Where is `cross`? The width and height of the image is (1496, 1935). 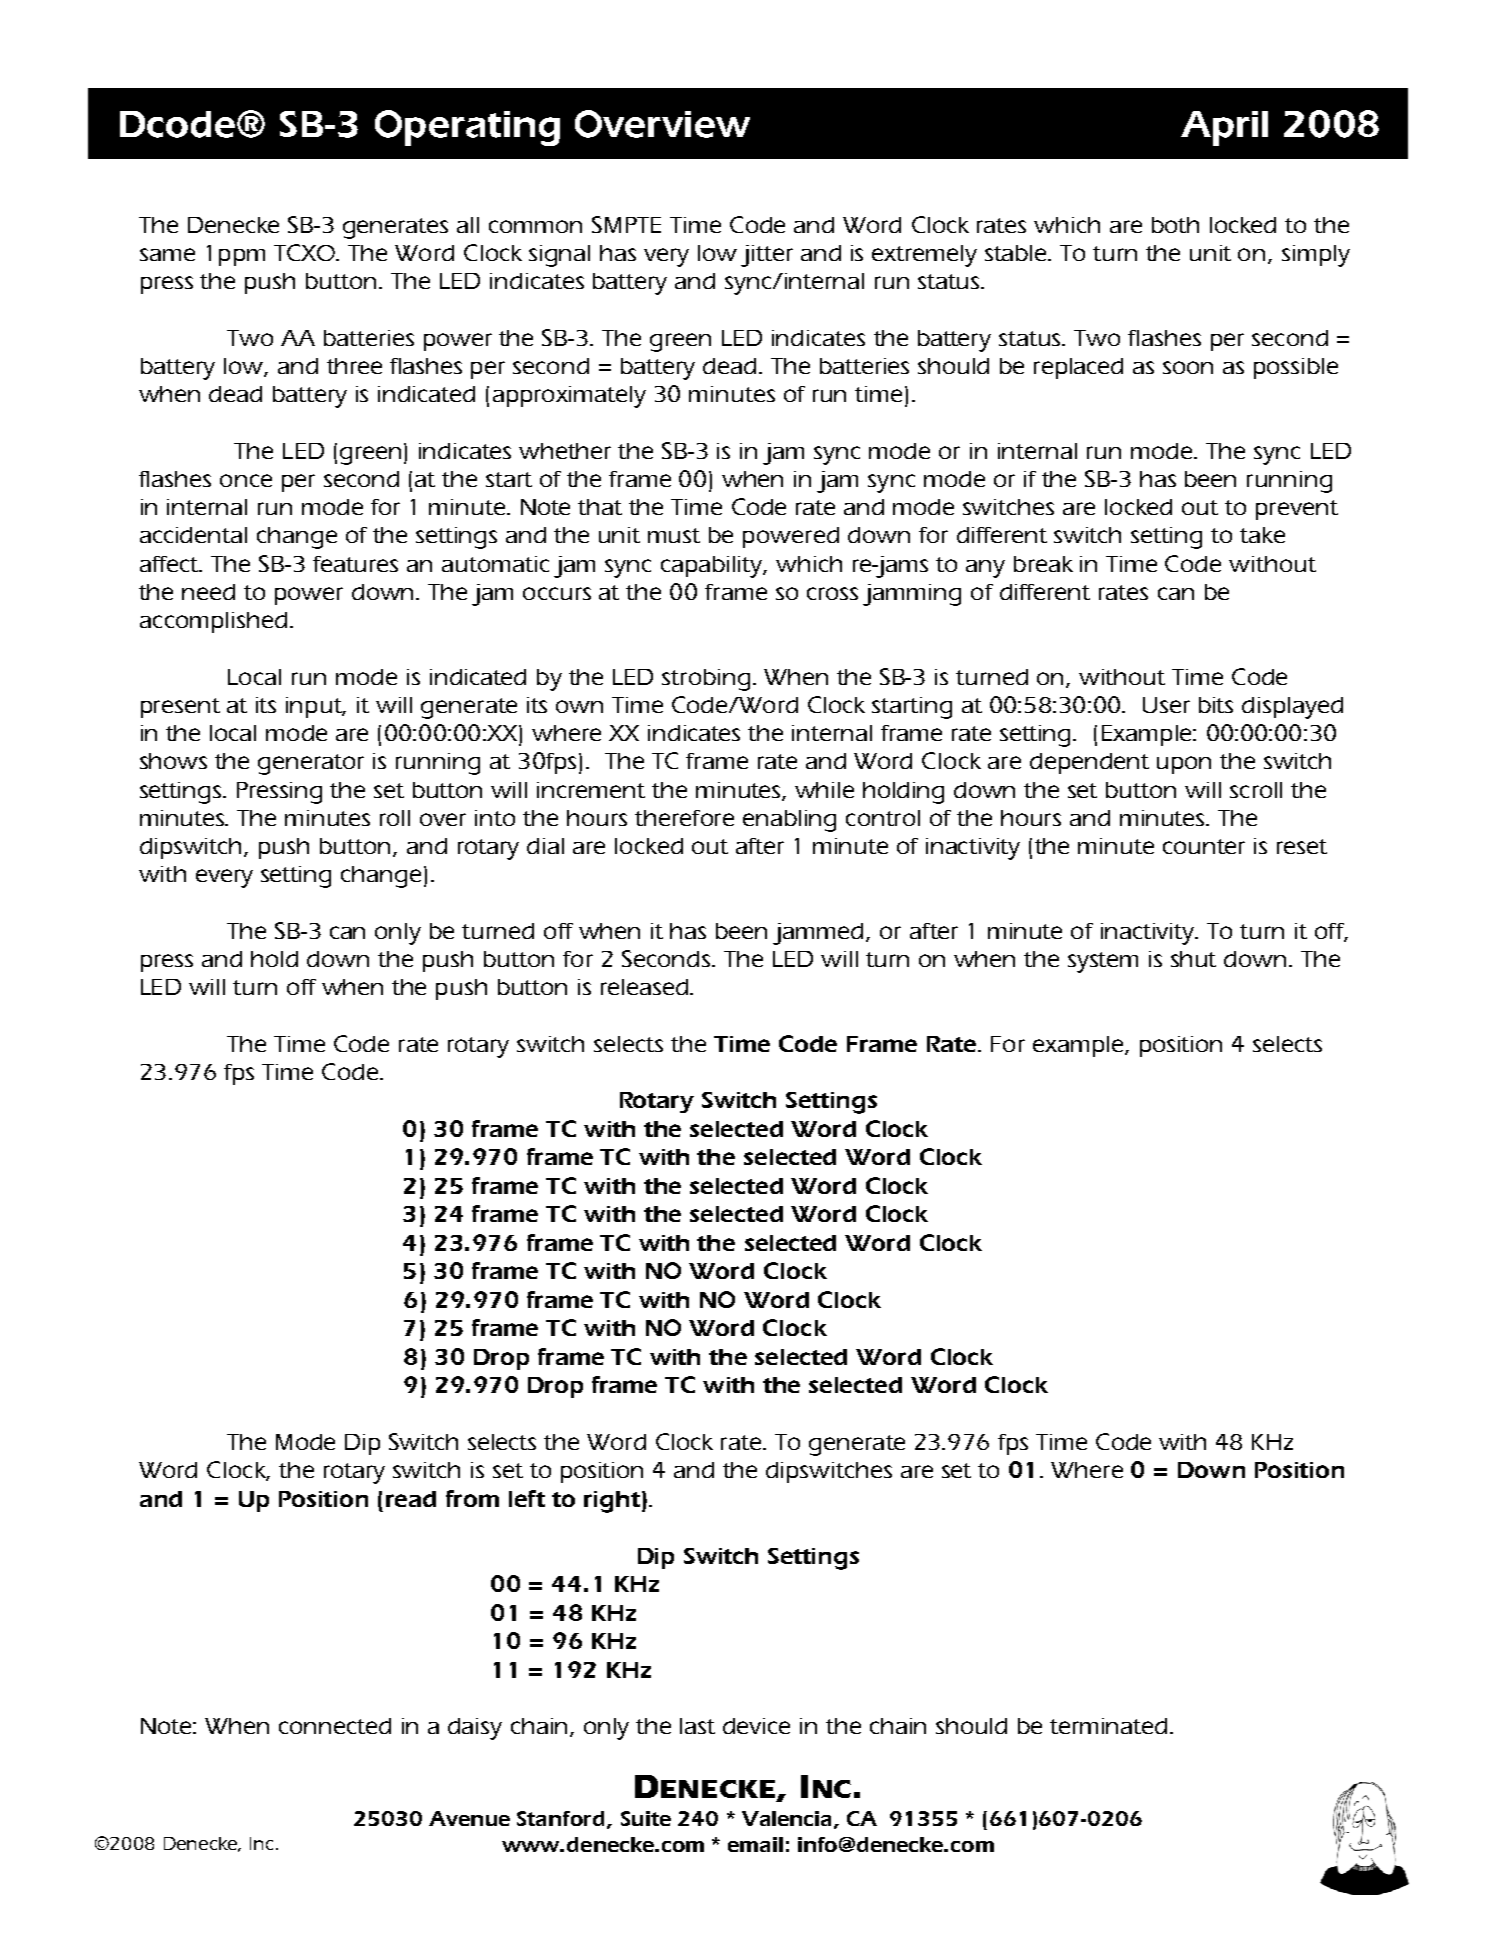
cross is located at coordinates (832, 593).
